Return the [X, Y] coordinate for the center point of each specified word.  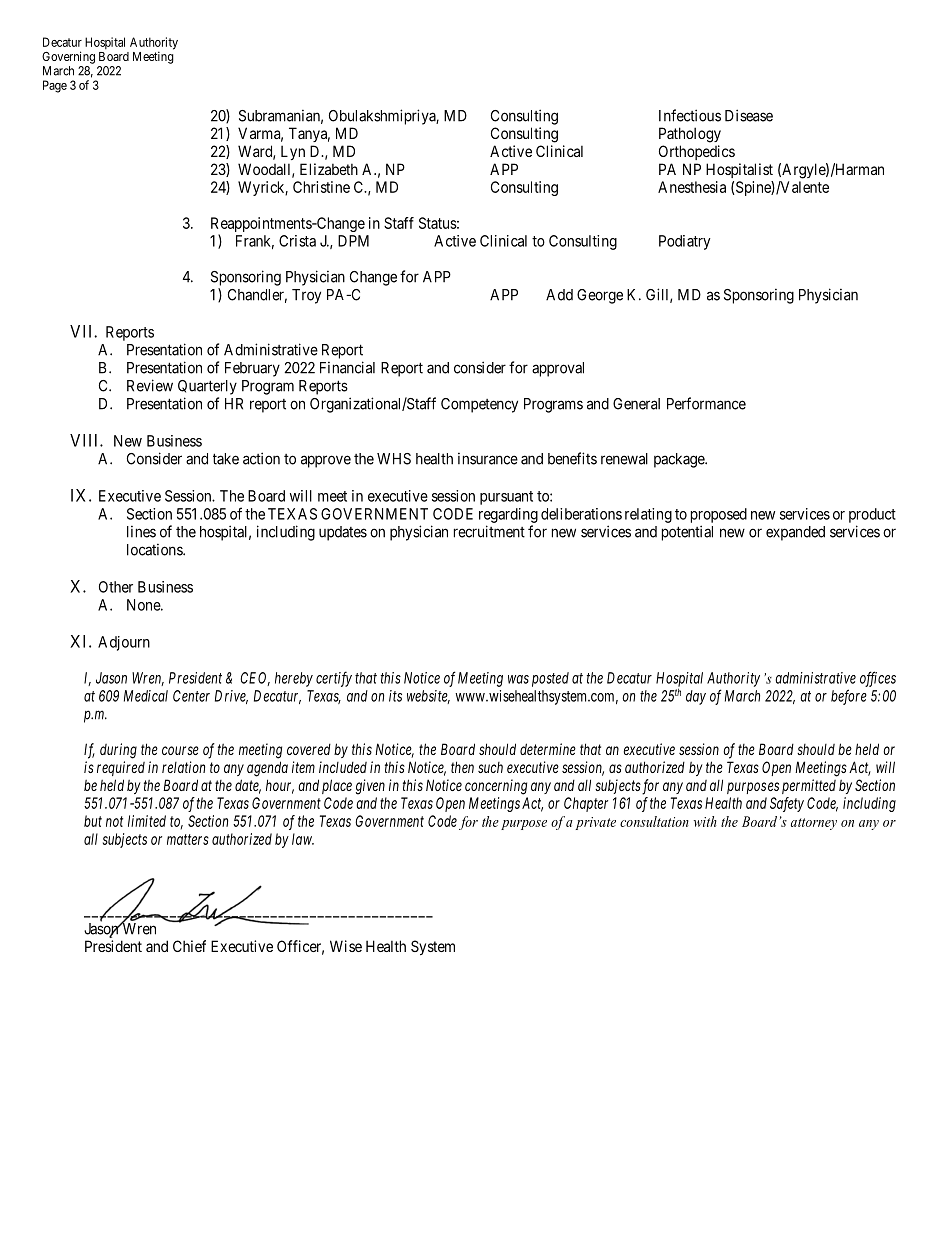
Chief [189, 946]
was [518, 679]
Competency [479, 405]
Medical [146, 696]
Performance [706, 403]
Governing [68, 57]
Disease [749, 115]
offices [878, 679]
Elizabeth [329, 169]
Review [150, 385]
